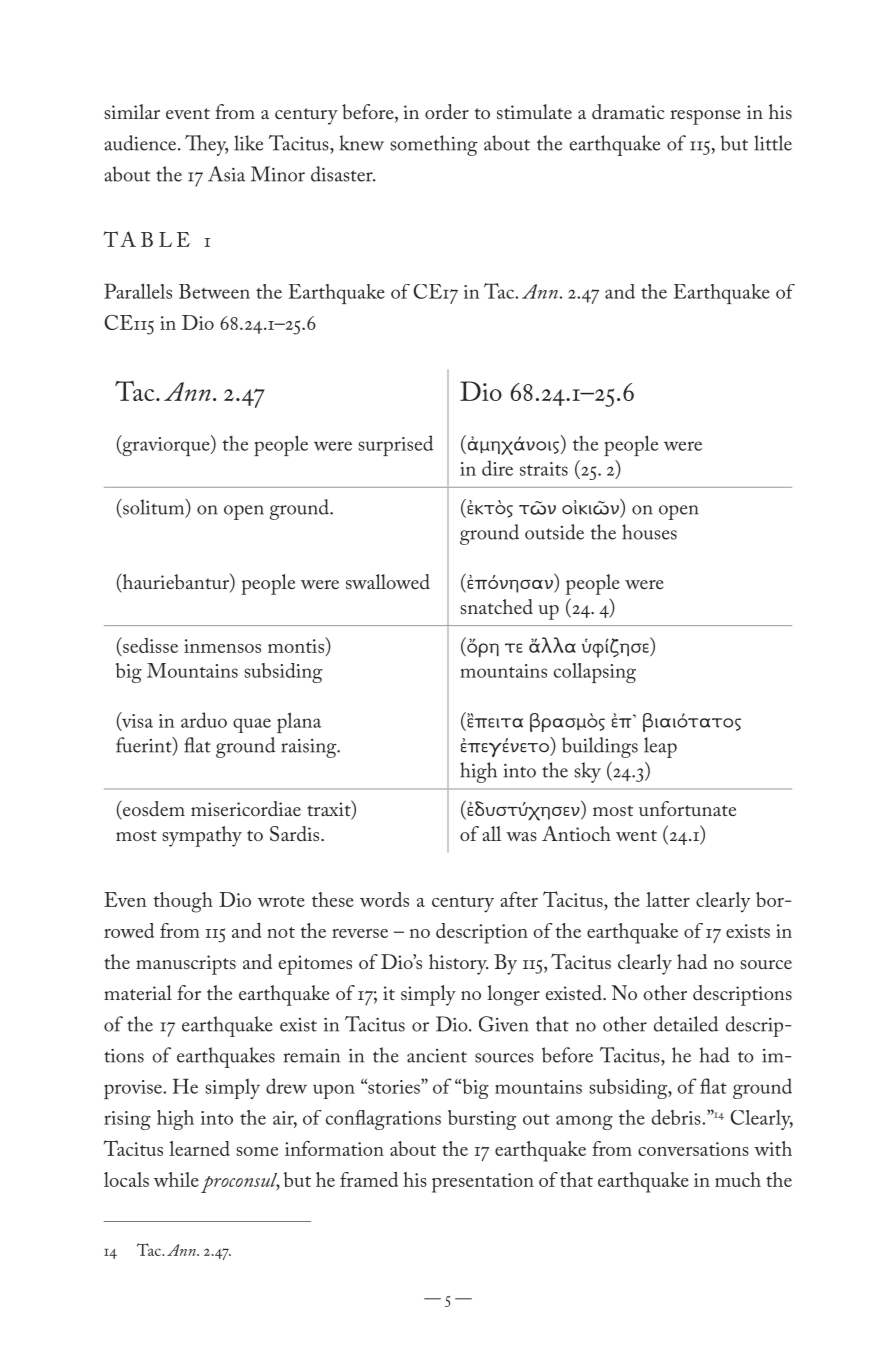  What do you see at coordinates (206, 145) in the screenshot?
I see `They` at bounding box center [206, 145].
